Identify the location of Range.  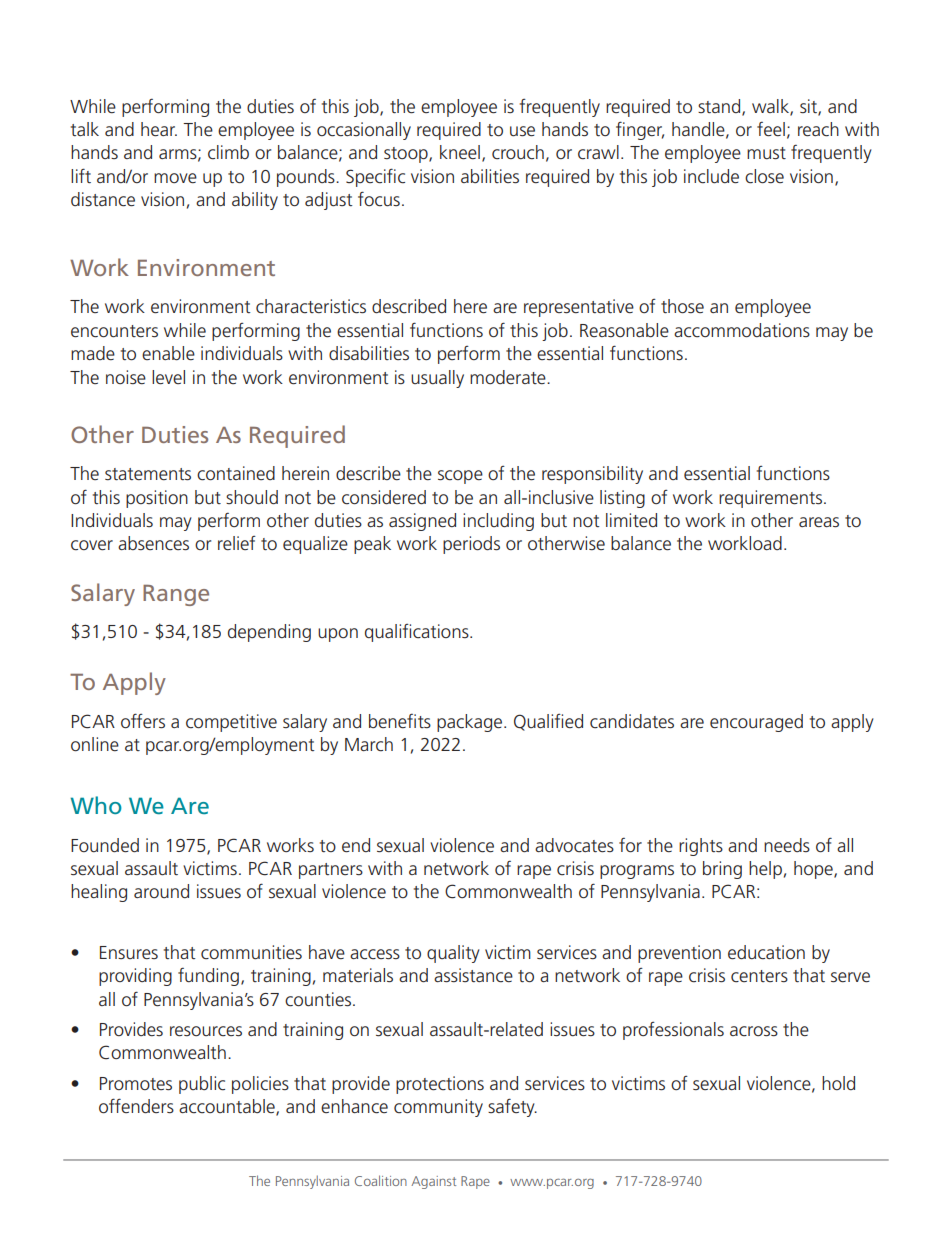
(176, 595).
